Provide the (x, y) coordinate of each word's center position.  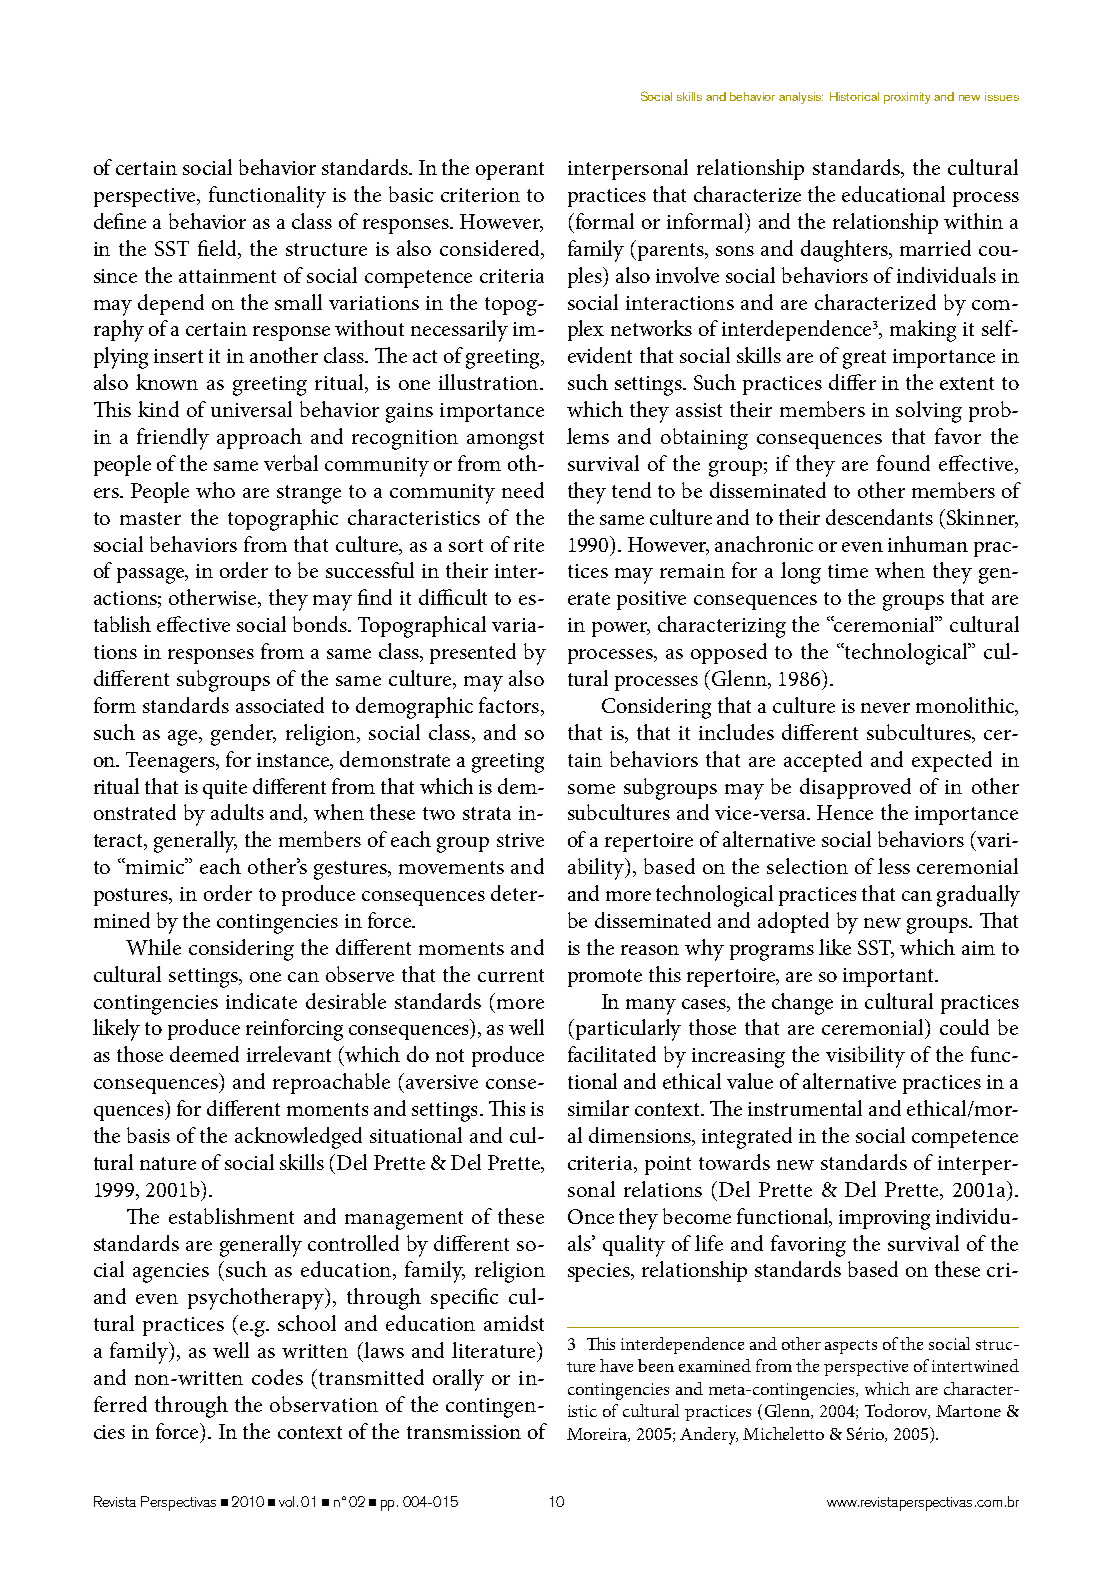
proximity (907, 98)
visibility (865, 1057)
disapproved (855, 788)
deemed (204, 1054)
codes (277, 1377)
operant (510, 171)
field (218, 248)
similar (598, 1108)
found (903, 463)
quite (225, 789)
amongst (505, 440)
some (591, 789)
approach (259, 438)
